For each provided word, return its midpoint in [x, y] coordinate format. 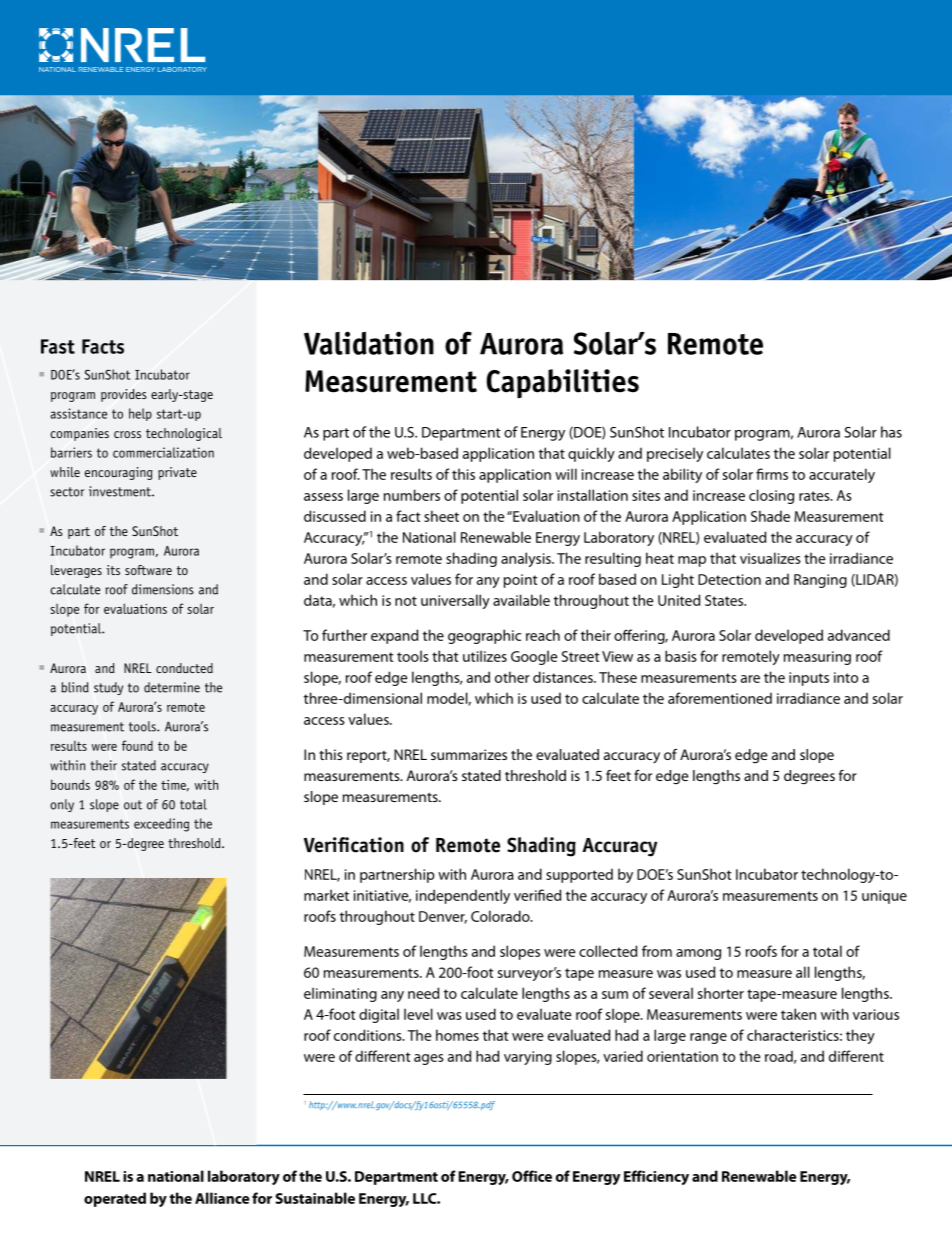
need [423, 993]
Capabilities [562, 384]
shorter [721, 993]
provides [124, 395]
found [137, 745]
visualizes [770, 558]
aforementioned [720, 698]
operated [115, 1199]
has [891, 432]
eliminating [340, 994]
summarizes [469, 754]
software [148, 570]
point [521, 581]
